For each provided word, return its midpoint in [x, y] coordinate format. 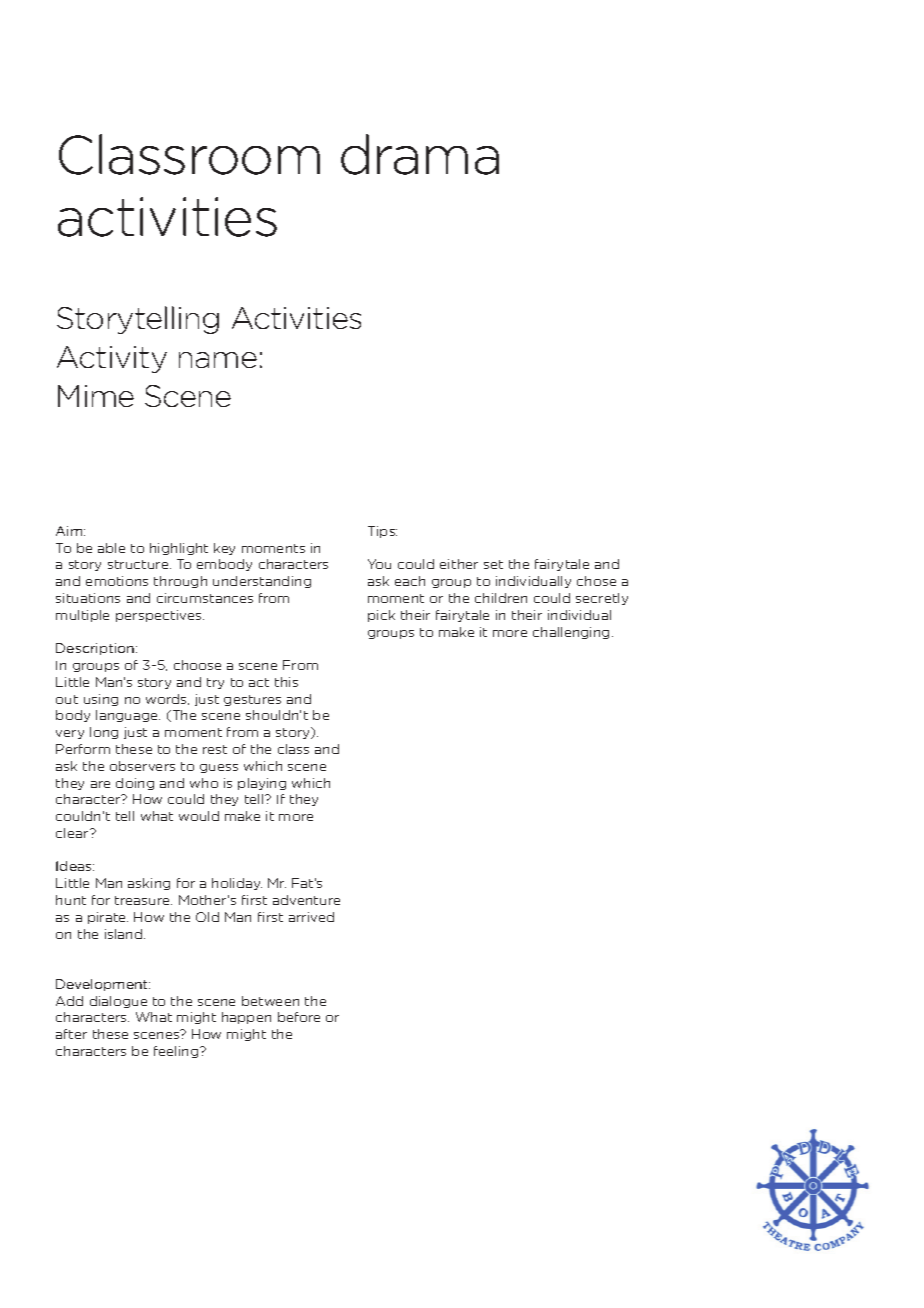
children [501, 598]
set [493, 564]
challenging [571, 633]
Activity [112, 359]
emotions [117, 581]
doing [135, 784]
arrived [311, 917]
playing [262, 784]
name [218, 360]
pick [381, 616]
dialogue [118, 1002]
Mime [96, 396]
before [299, 1017]
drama [420, 154]
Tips [382, 532]
